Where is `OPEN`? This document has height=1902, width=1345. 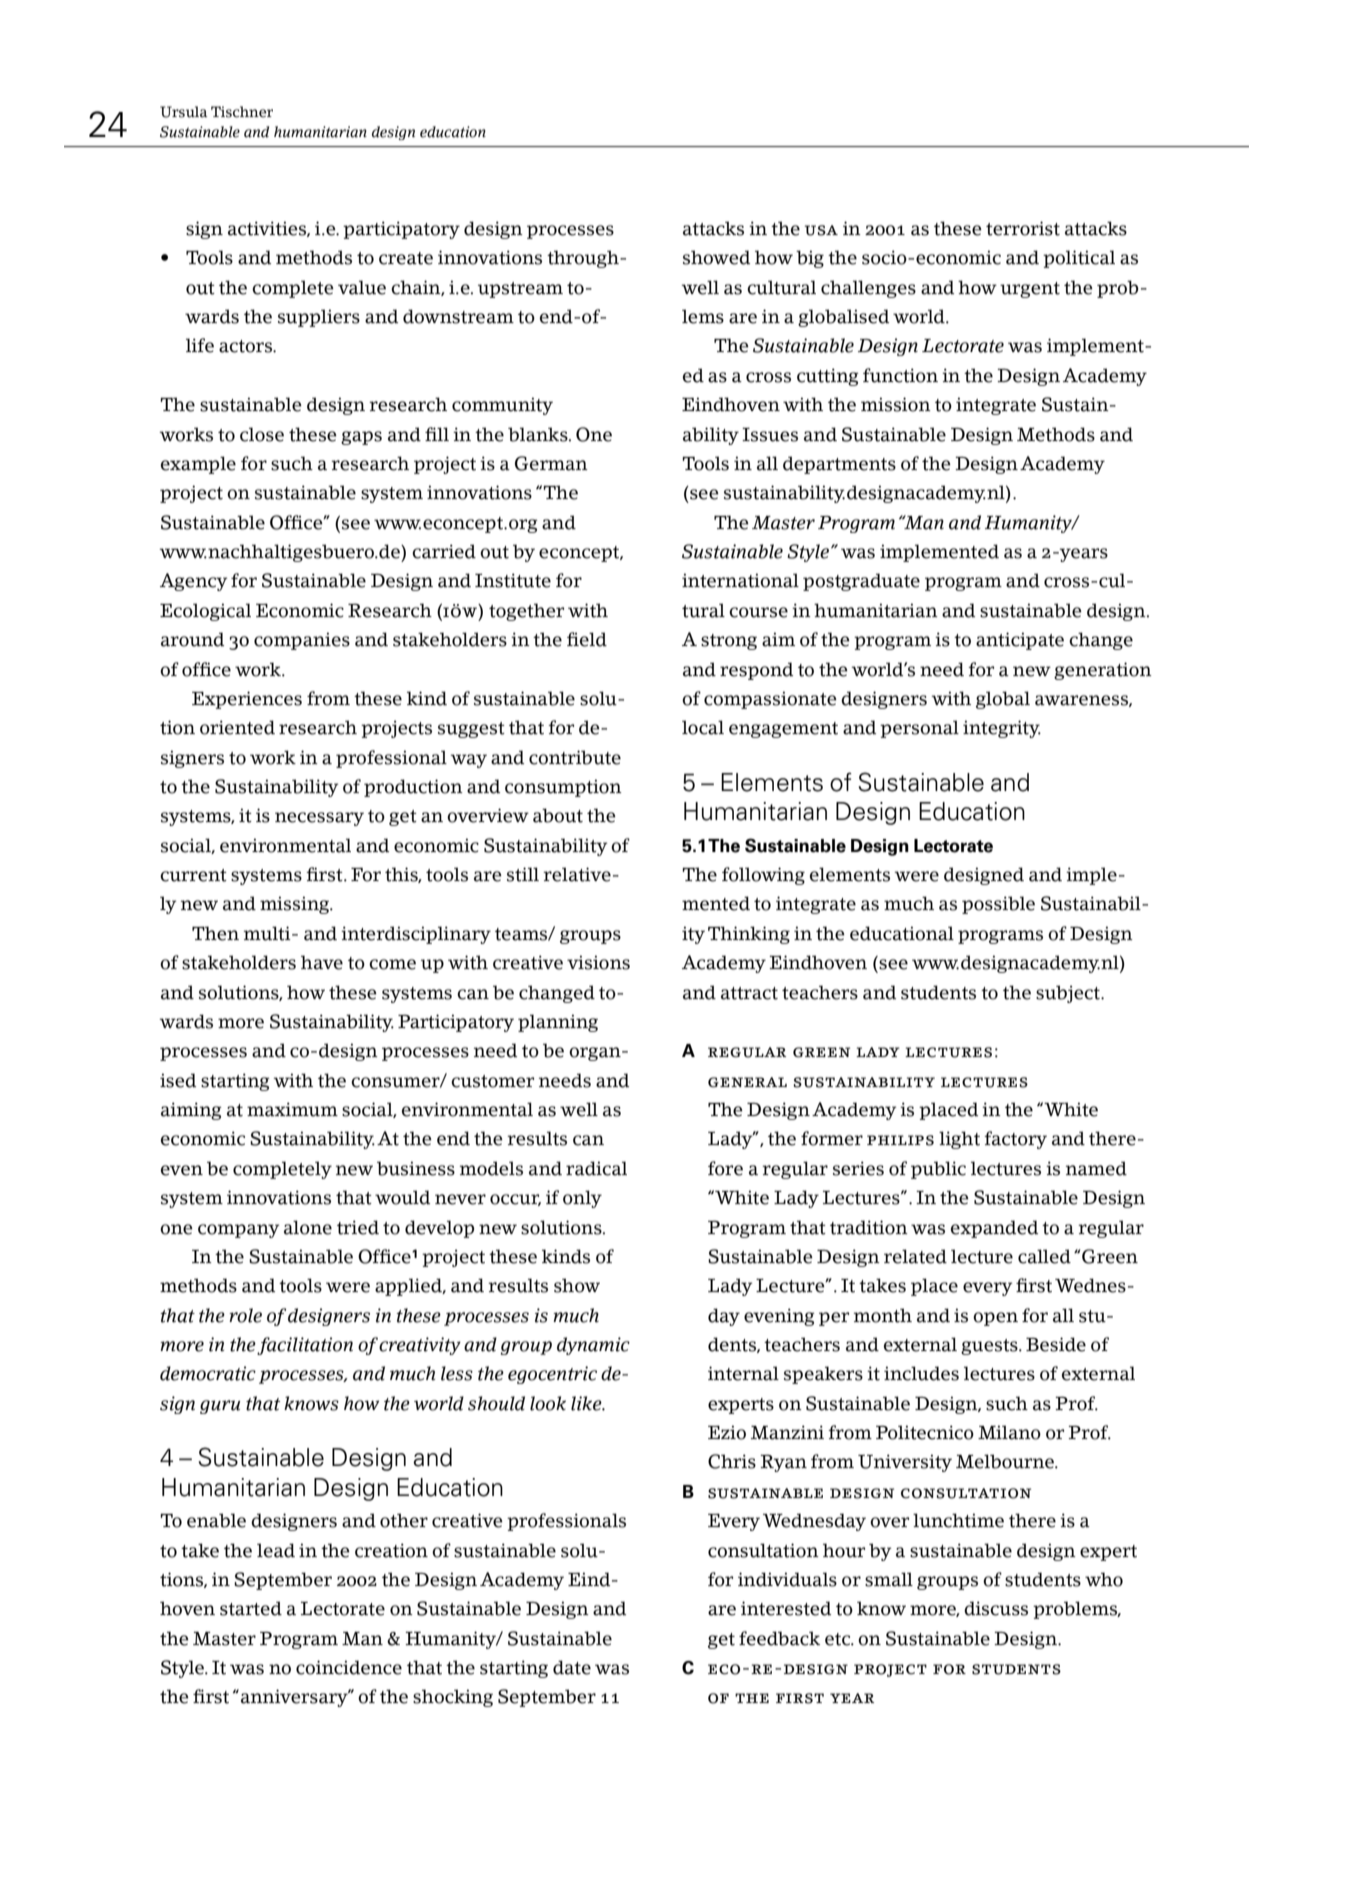
OPEN is located at coordinates (995, 1319).
